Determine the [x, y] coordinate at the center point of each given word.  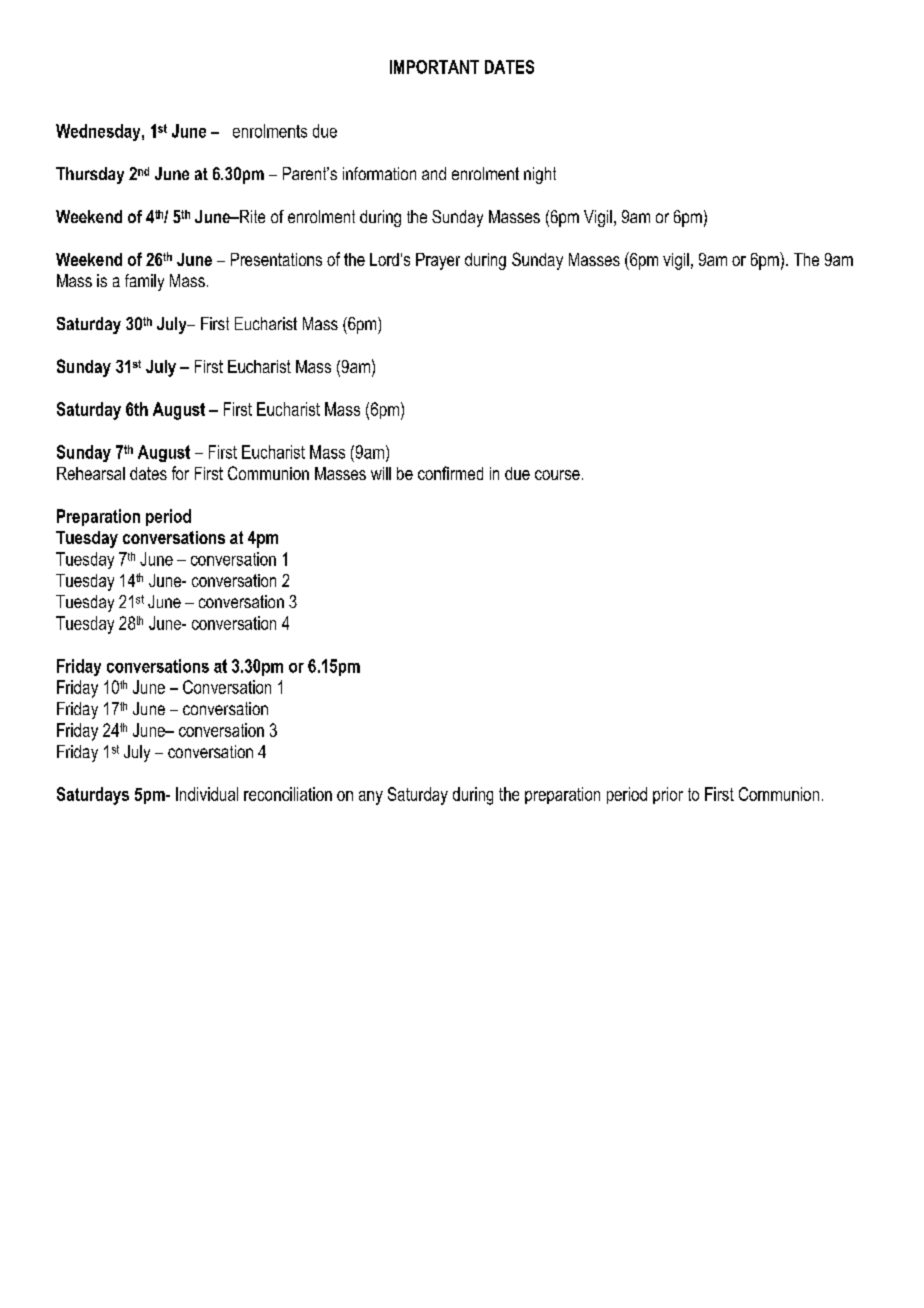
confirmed [450, 473]
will [381, 473]
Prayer [438, 261]
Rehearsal [91, 473]
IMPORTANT [434, 67]
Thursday [90, 175]
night [540, 175]
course [557, 475]
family [144, 282]
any [371, 798]
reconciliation [288, 794]
